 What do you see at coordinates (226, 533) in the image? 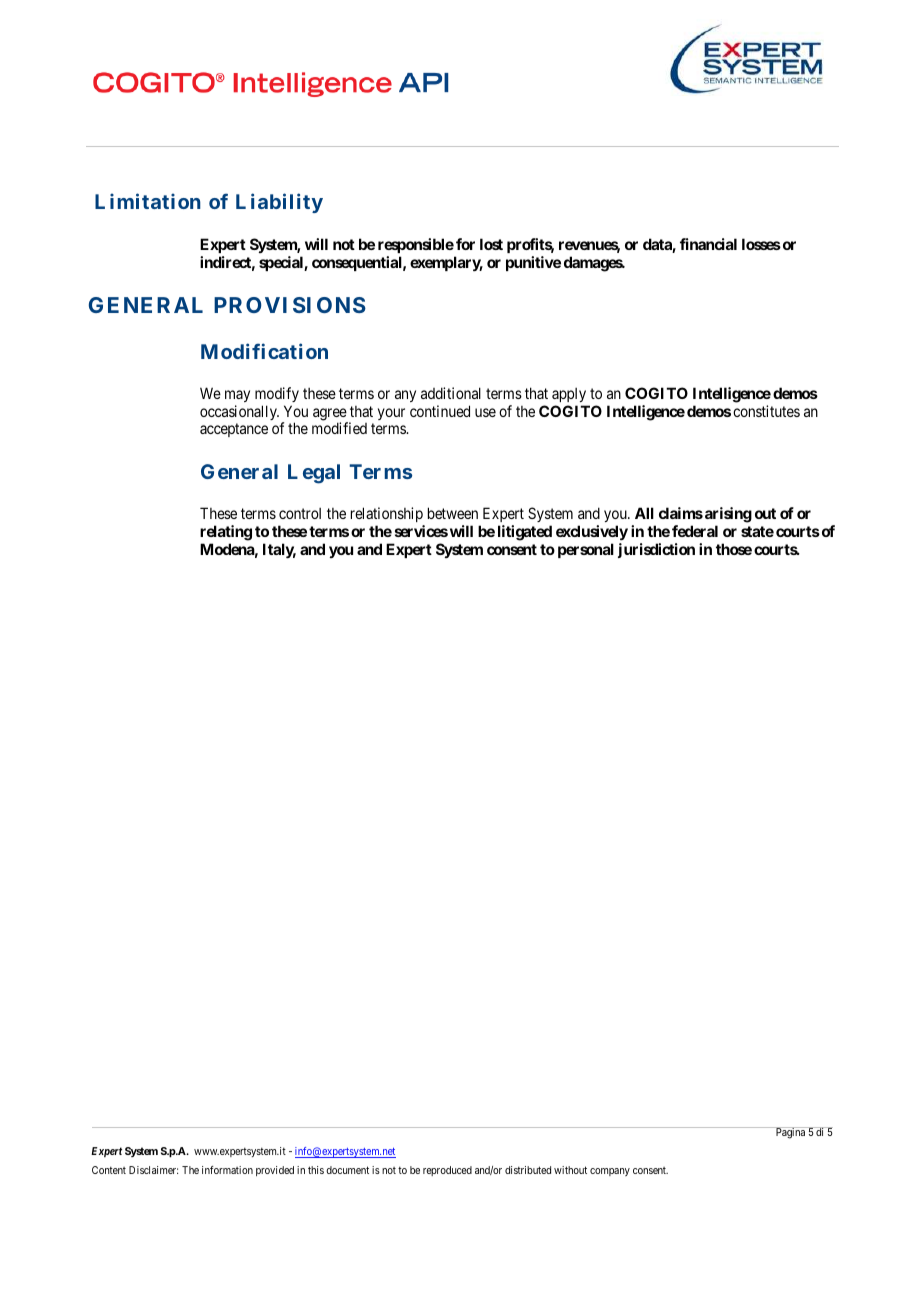
I see `relating` at bounding box center [226, 533].
